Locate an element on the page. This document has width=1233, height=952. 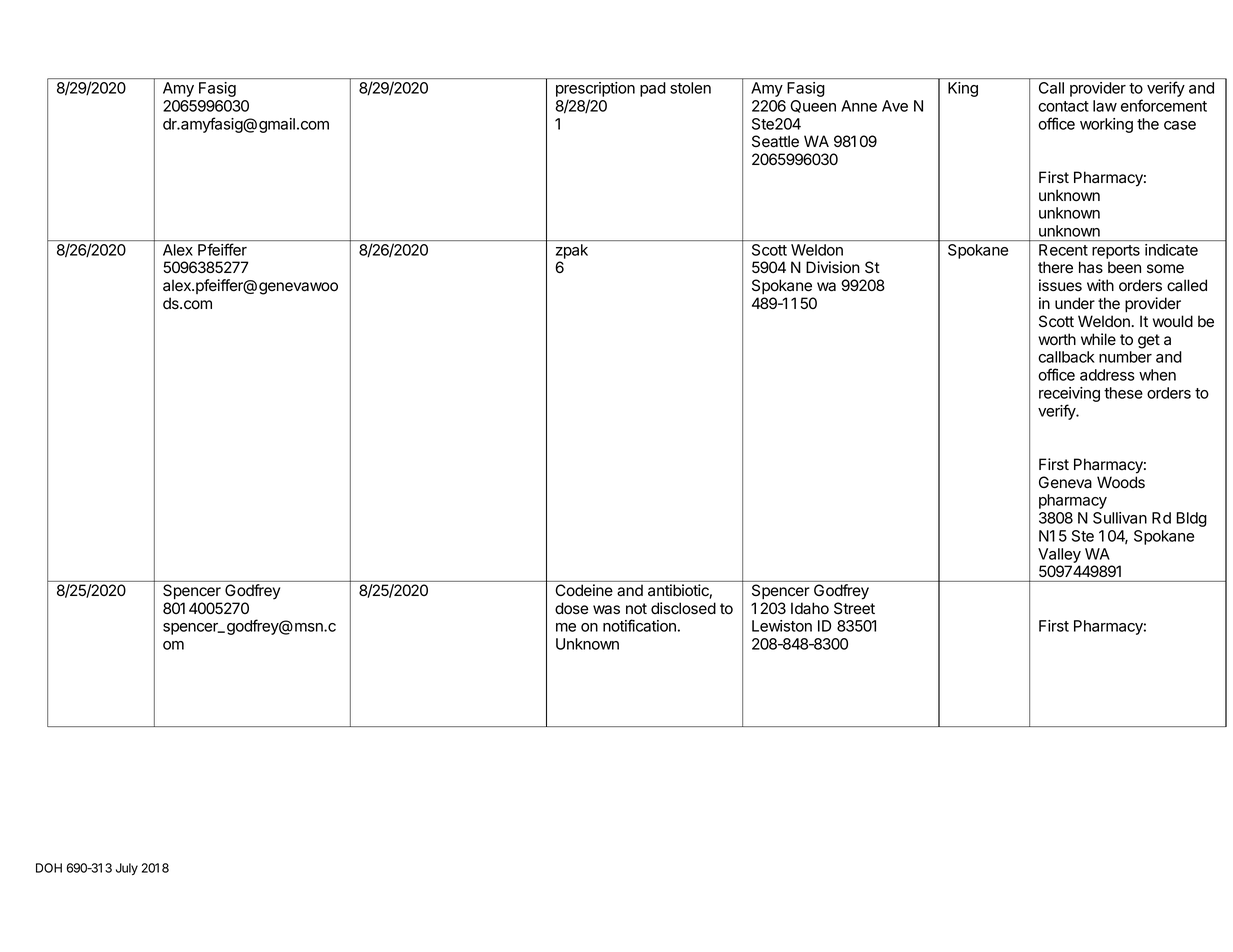
contact is located at coordinates (1063, 106).
